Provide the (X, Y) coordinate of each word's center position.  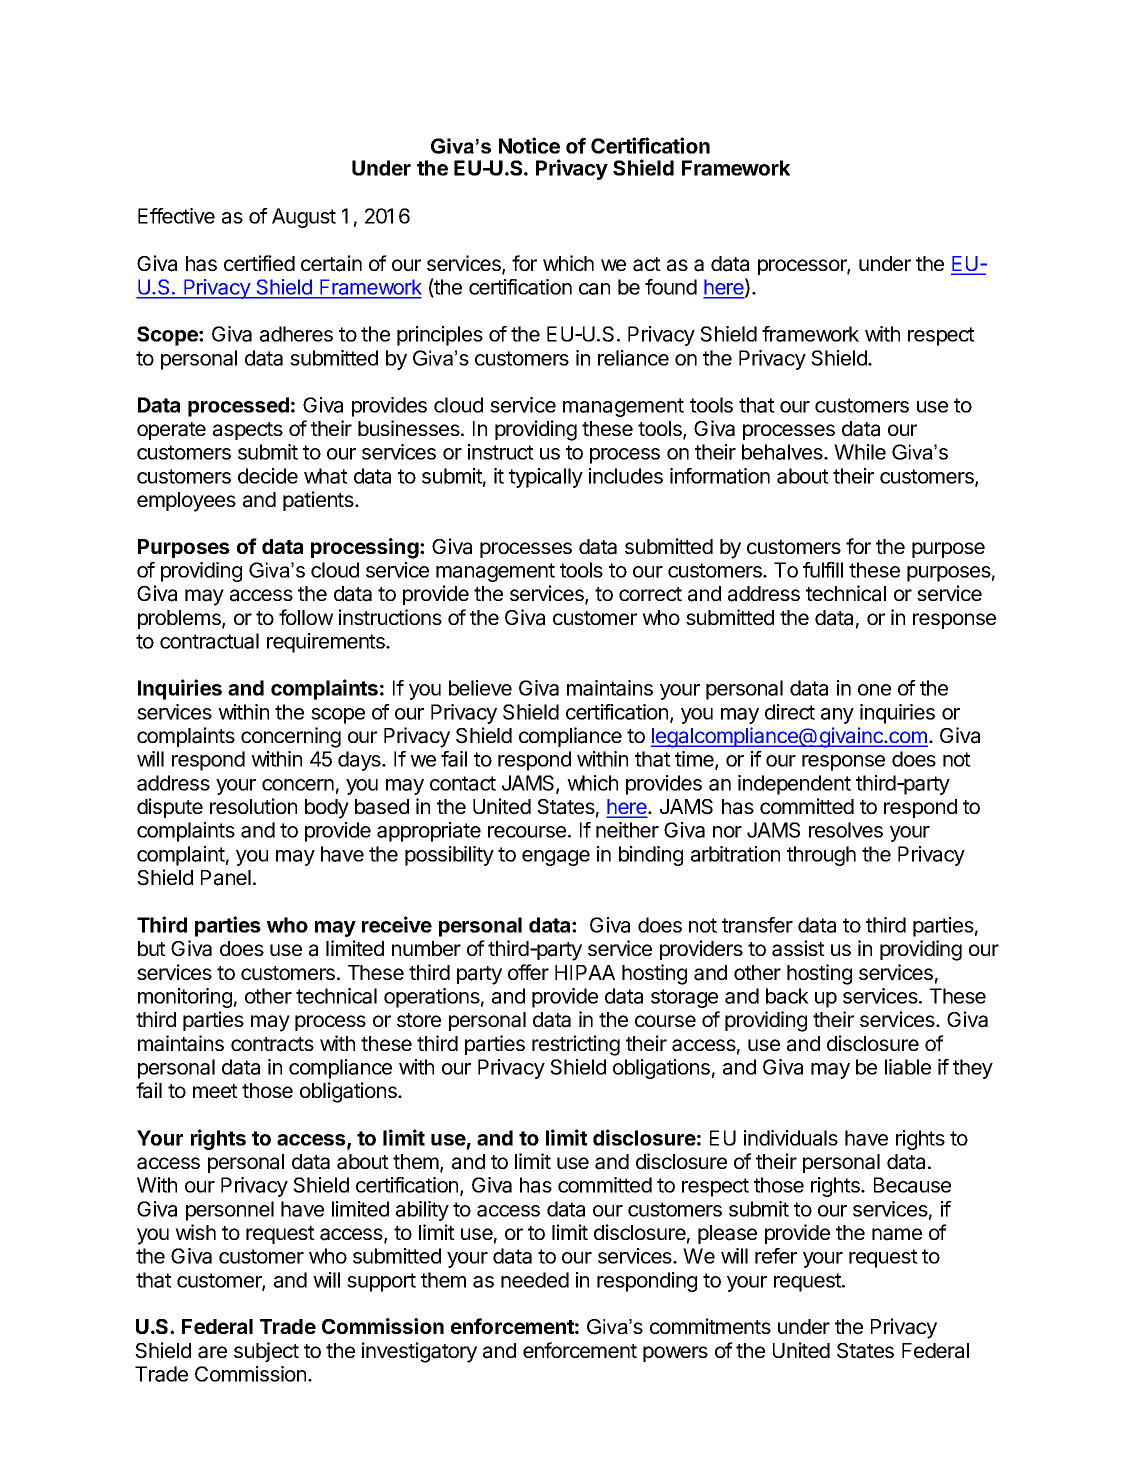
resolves (846, 830)
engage (556, 858)
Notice (529, 145)
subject (266, 1352)
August (304, 218)
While (860, 452)
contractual (209, 641)
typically (546, 478)
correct (650, 594)
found (671, 287)
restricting (576, 1045)
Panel (226, 878)
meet (215, 1091)
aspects (248, 431)
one (874, 690)
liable (908, 1067)
